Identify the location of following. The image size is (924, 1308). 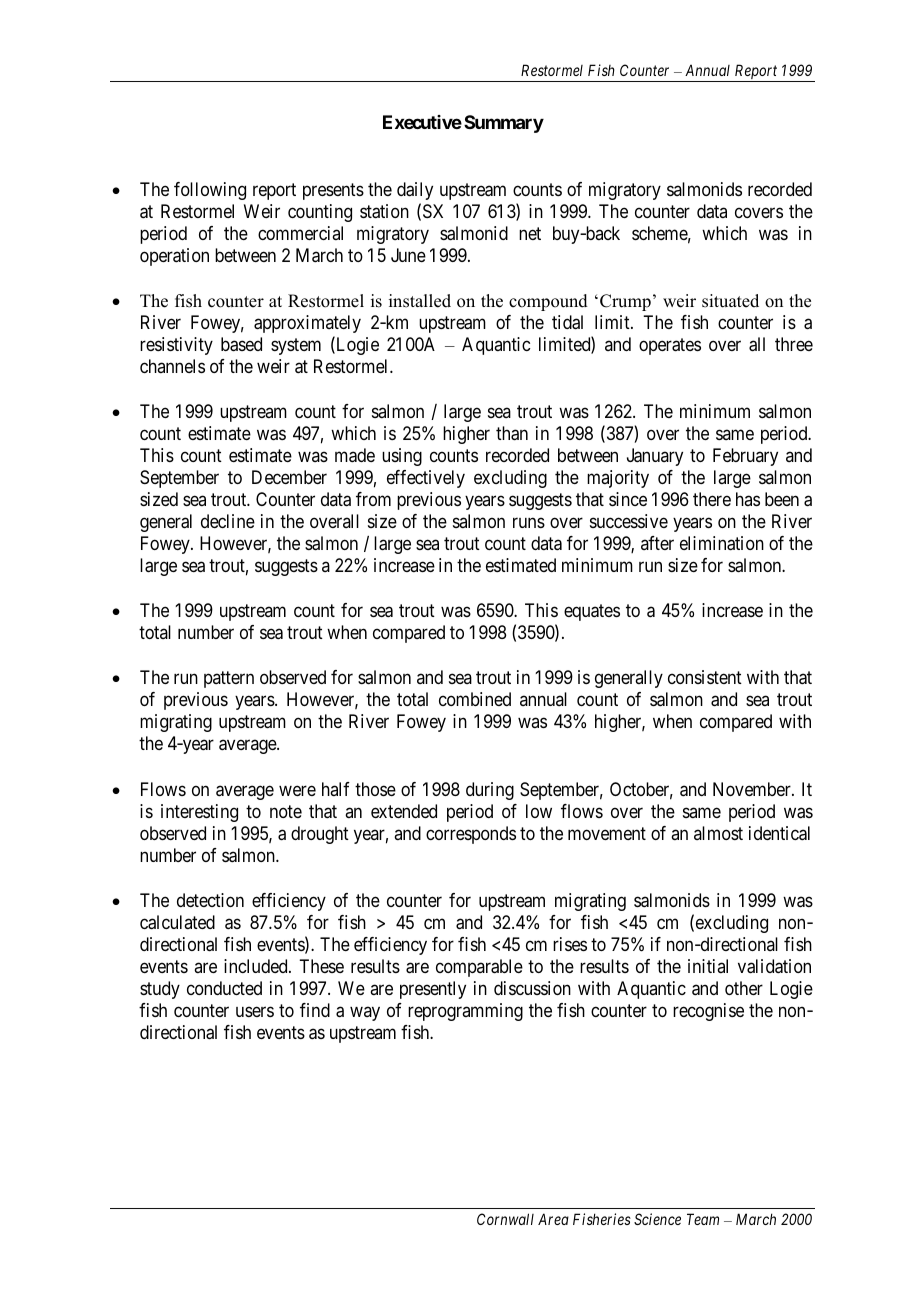
(210, 191).
